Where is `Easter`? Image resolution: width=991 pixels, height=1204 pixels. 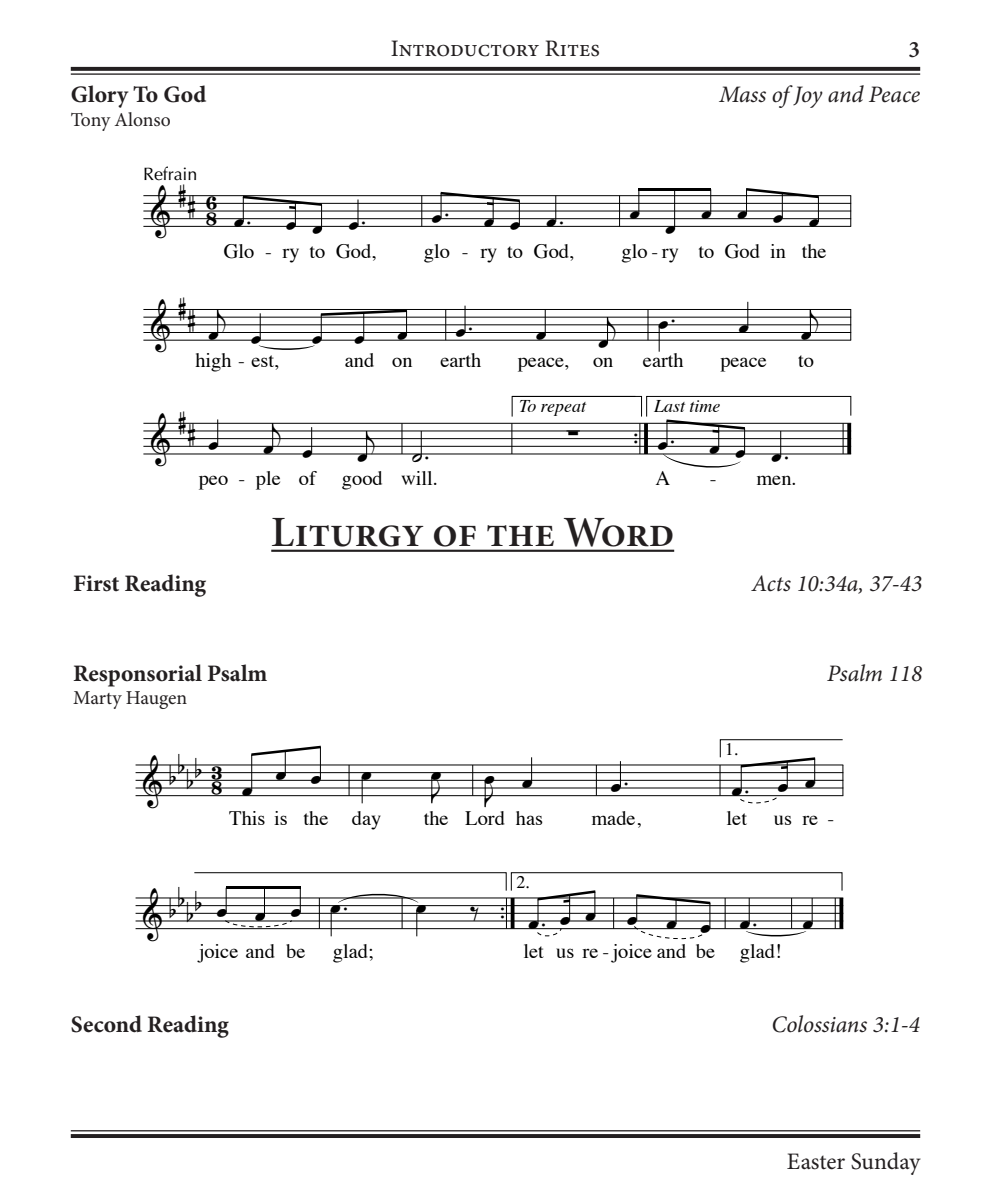
Easter is located at coordinates (816, 1161).
